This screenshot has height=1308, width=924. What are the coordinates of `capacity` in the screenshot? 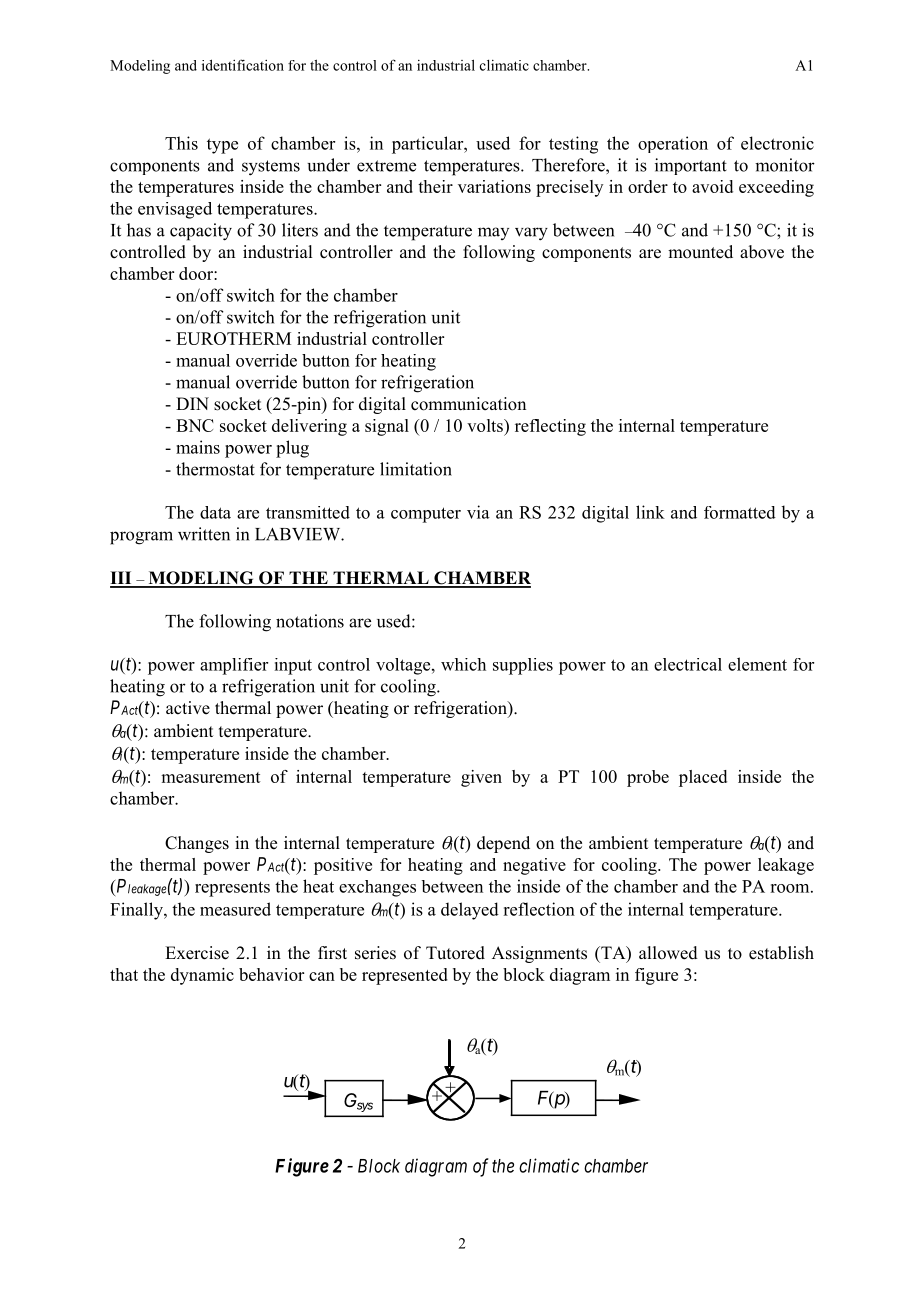 It's located at (201, 232).
